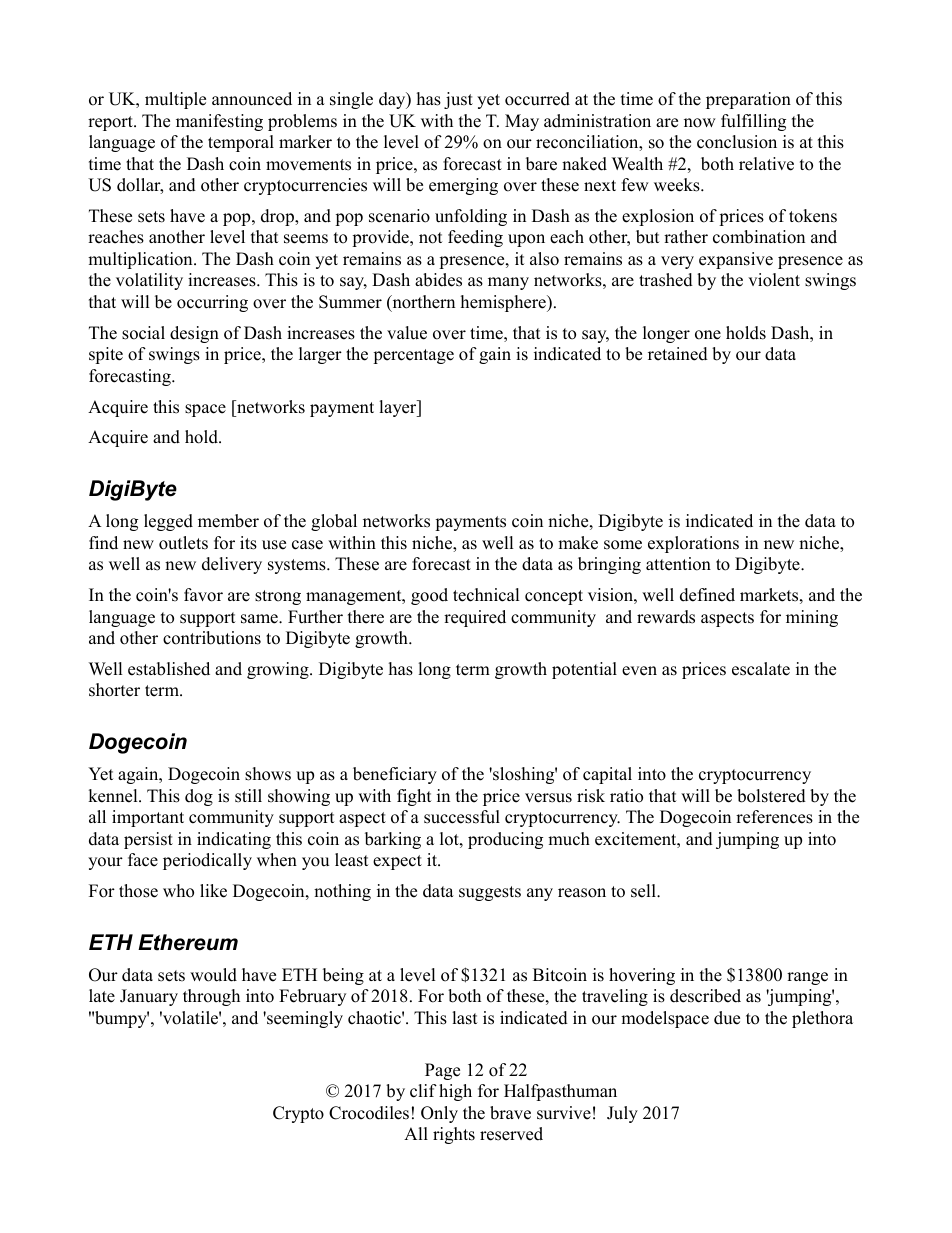  Describe the element at coordinates (458, 100) in the image. I see `just` at that location.
